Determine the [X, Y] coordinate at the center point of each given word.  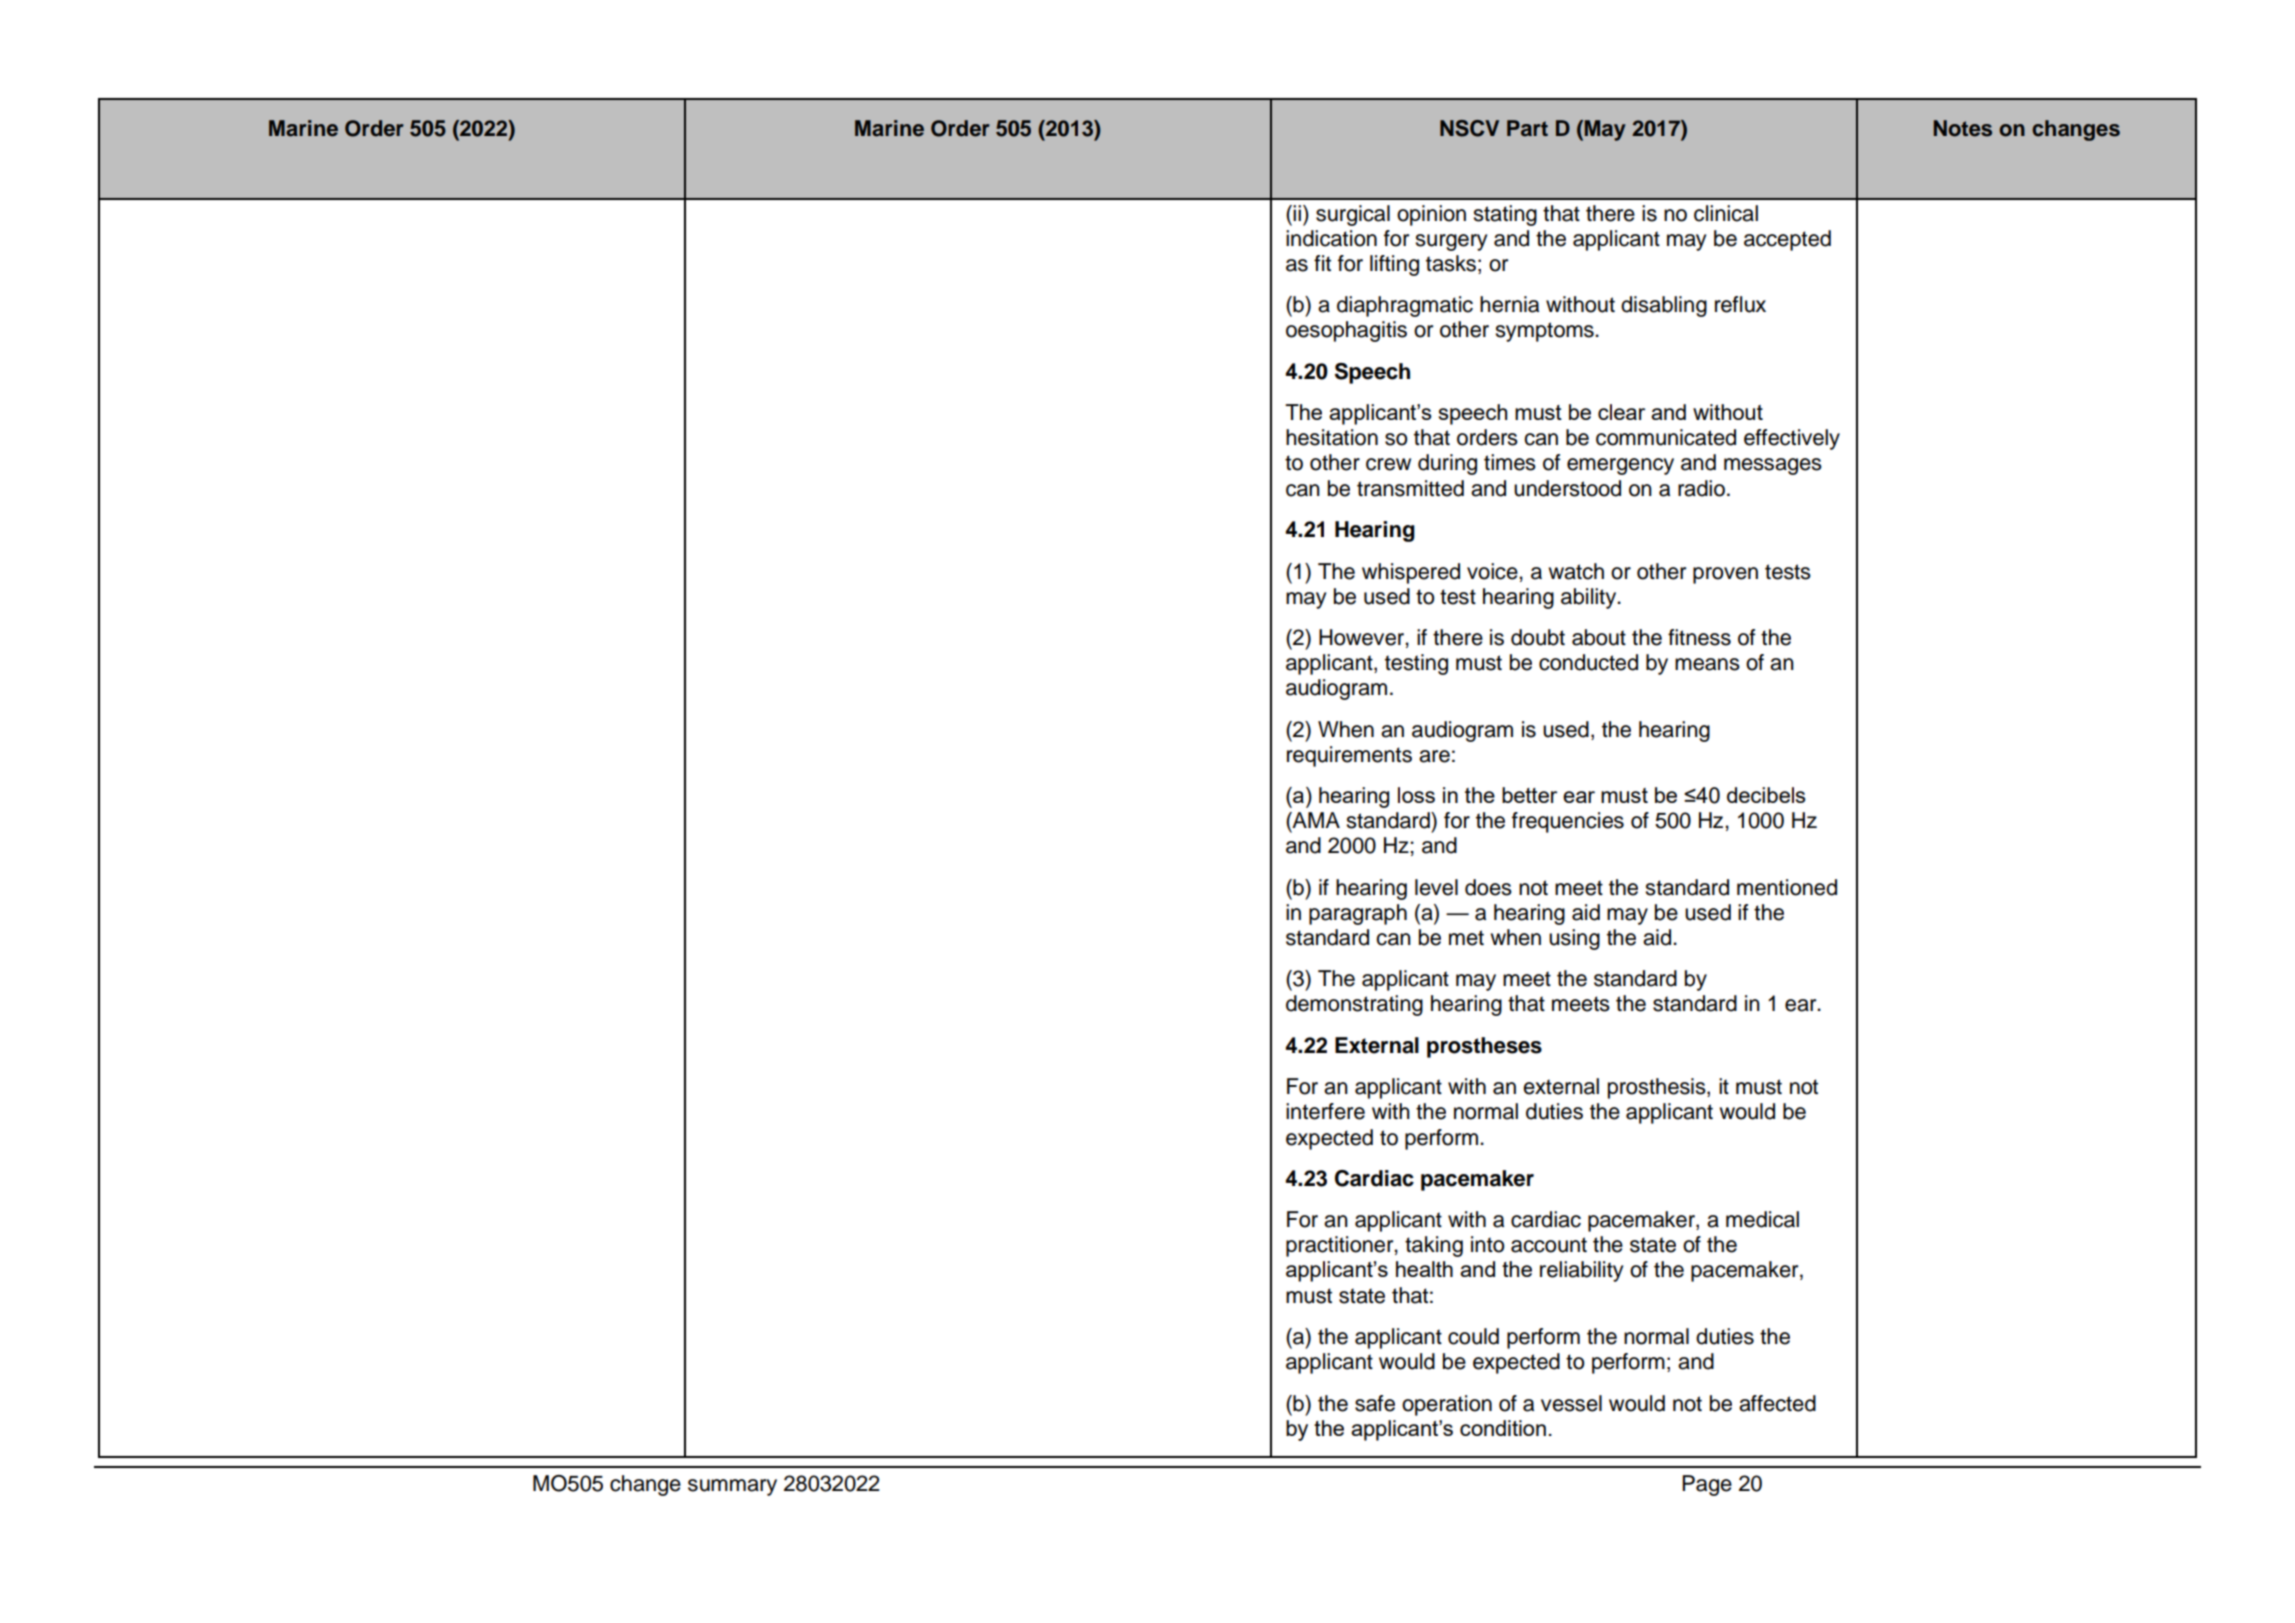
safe [1375, 1403]
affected [1777, 1403]
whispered [1411, 573]
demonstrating [1354, 1005]
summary [732, 1487]
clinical [1726, 213]
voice [1493, 571]
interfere [1325, 1111]
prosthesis [1658, 1088]
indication [1331, 238]
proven [1725, 575]
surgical [1353, 215]
